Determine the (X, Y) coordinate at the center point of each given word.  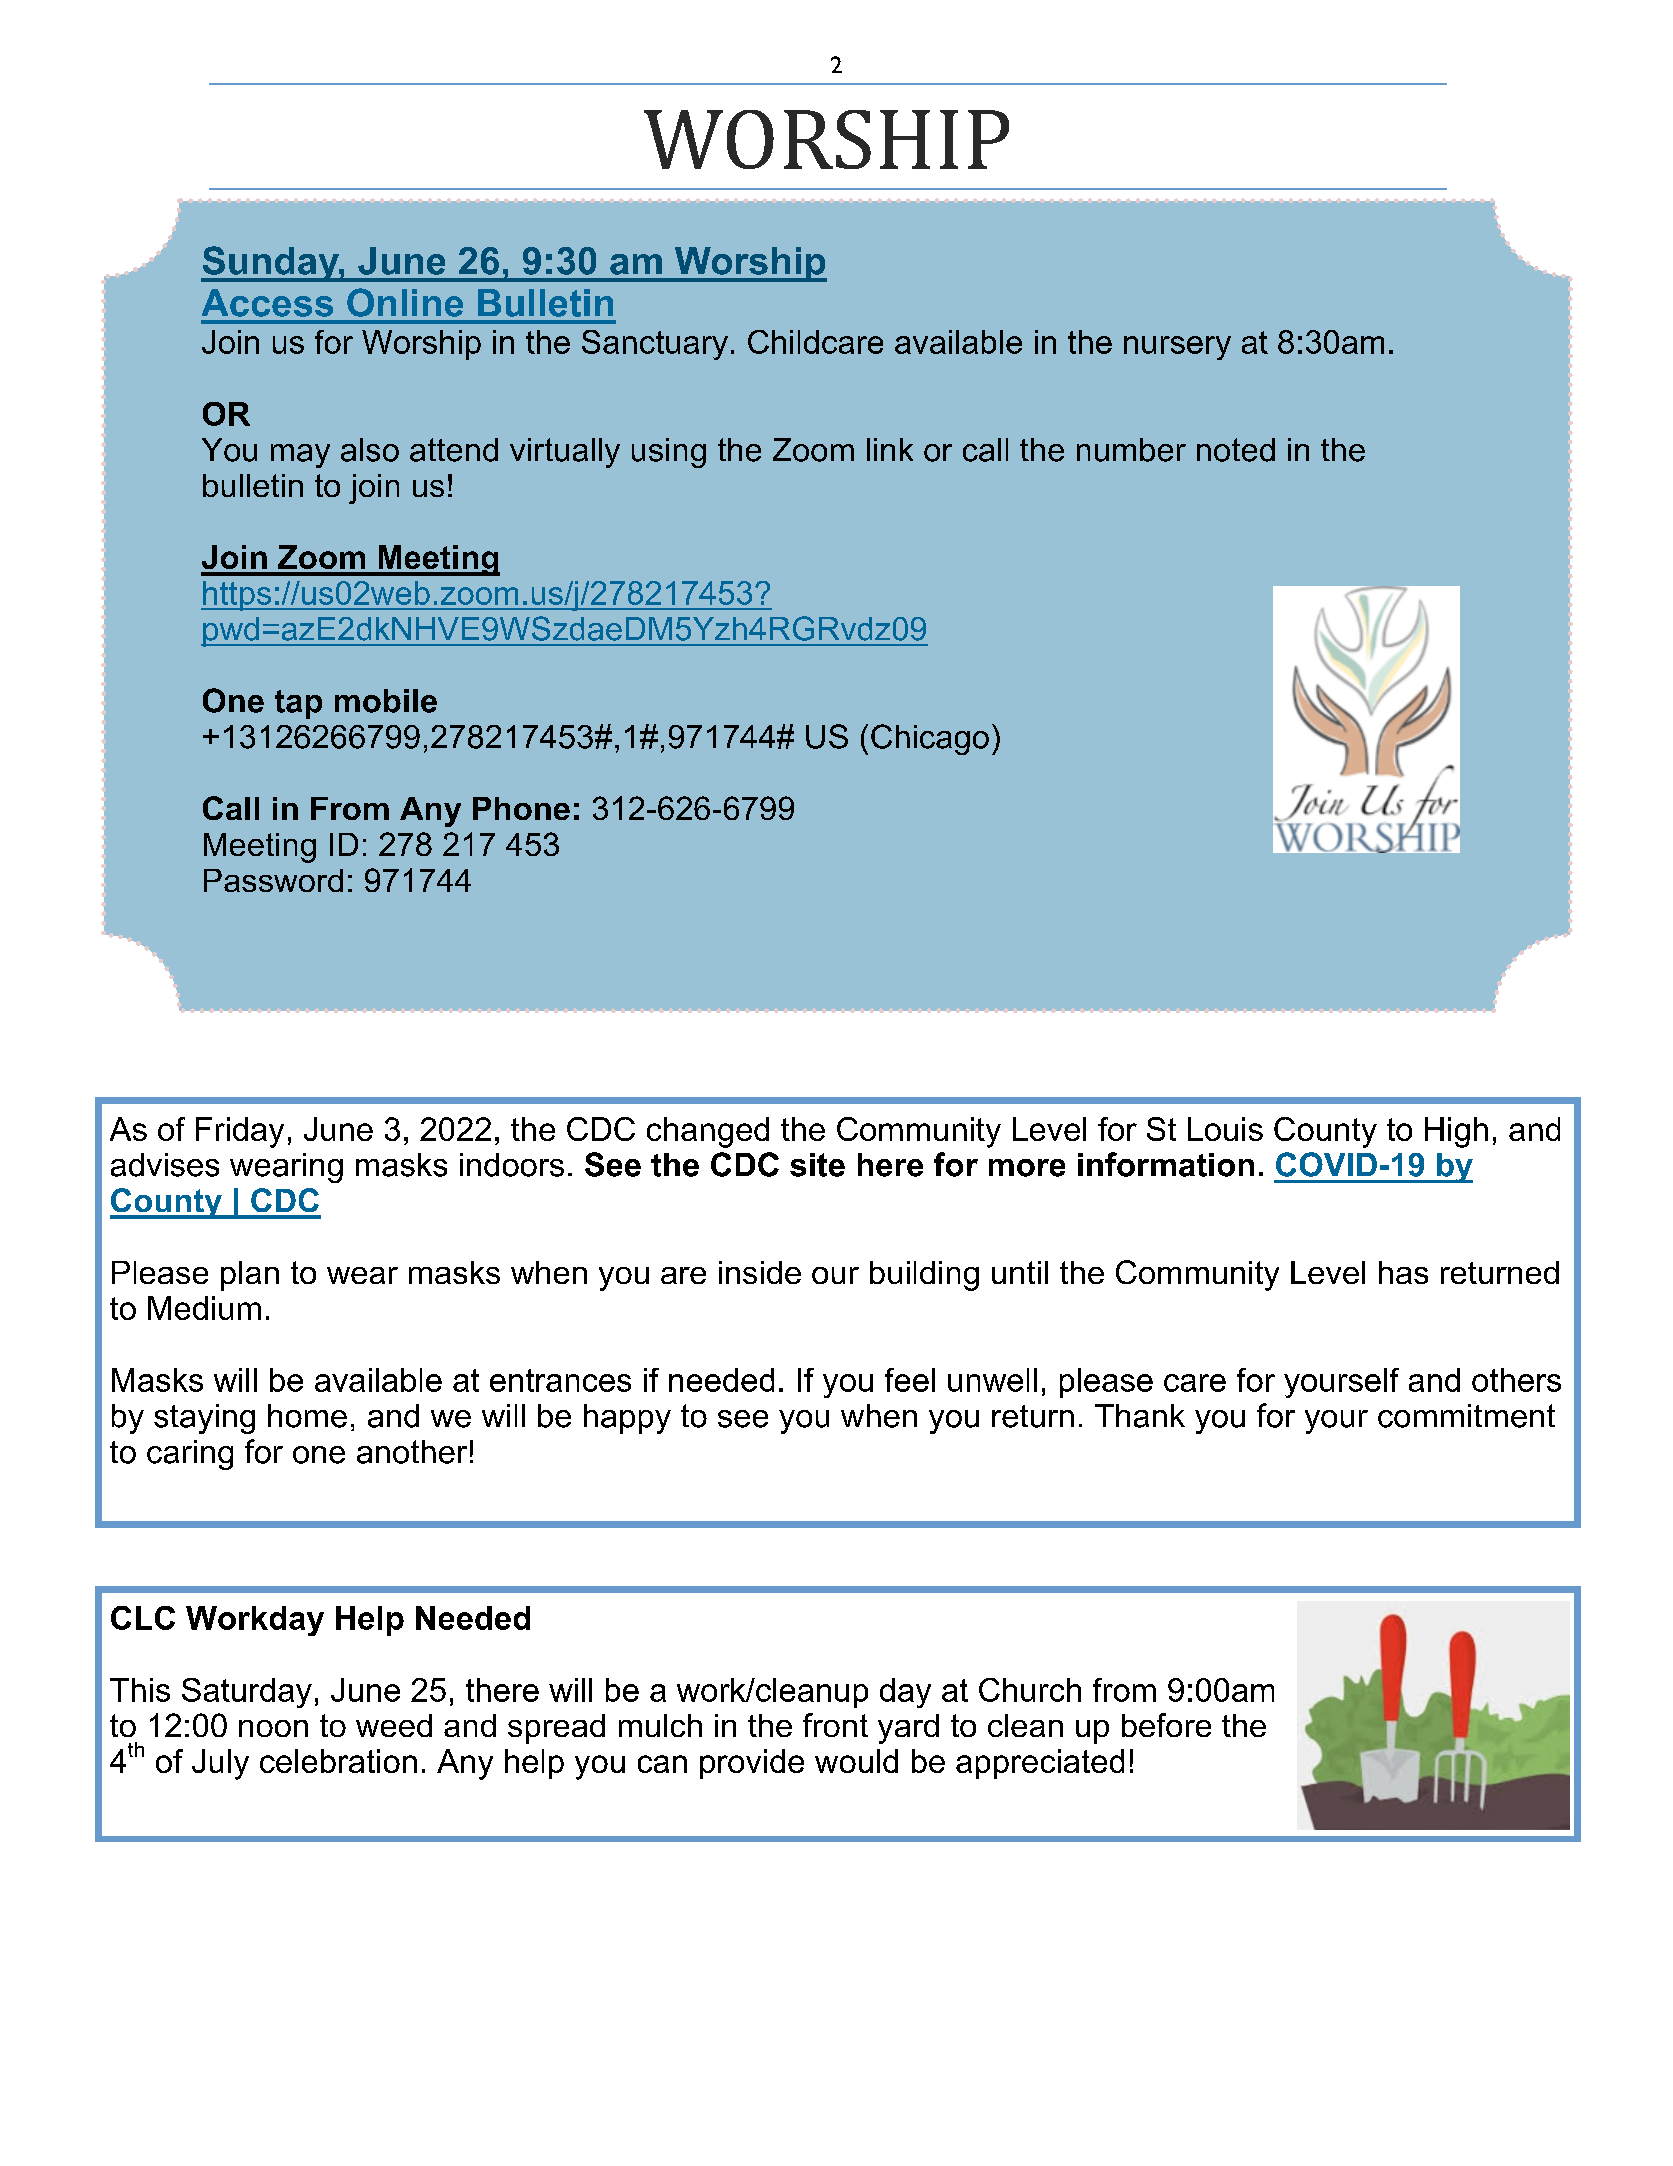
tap (298, 704)
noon (273, 1728)
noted (1236, 450)
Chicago (930, 739)
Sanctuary (655, 345)
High (1456, 1132)
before (1166, 1725)
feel (910, 1380)
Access (267, 303)
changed (708, 1132)
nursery (1177, 348)
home (307, 1416)
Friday (240, 1132)
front (835, 1725)
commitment (1466, 1416)
